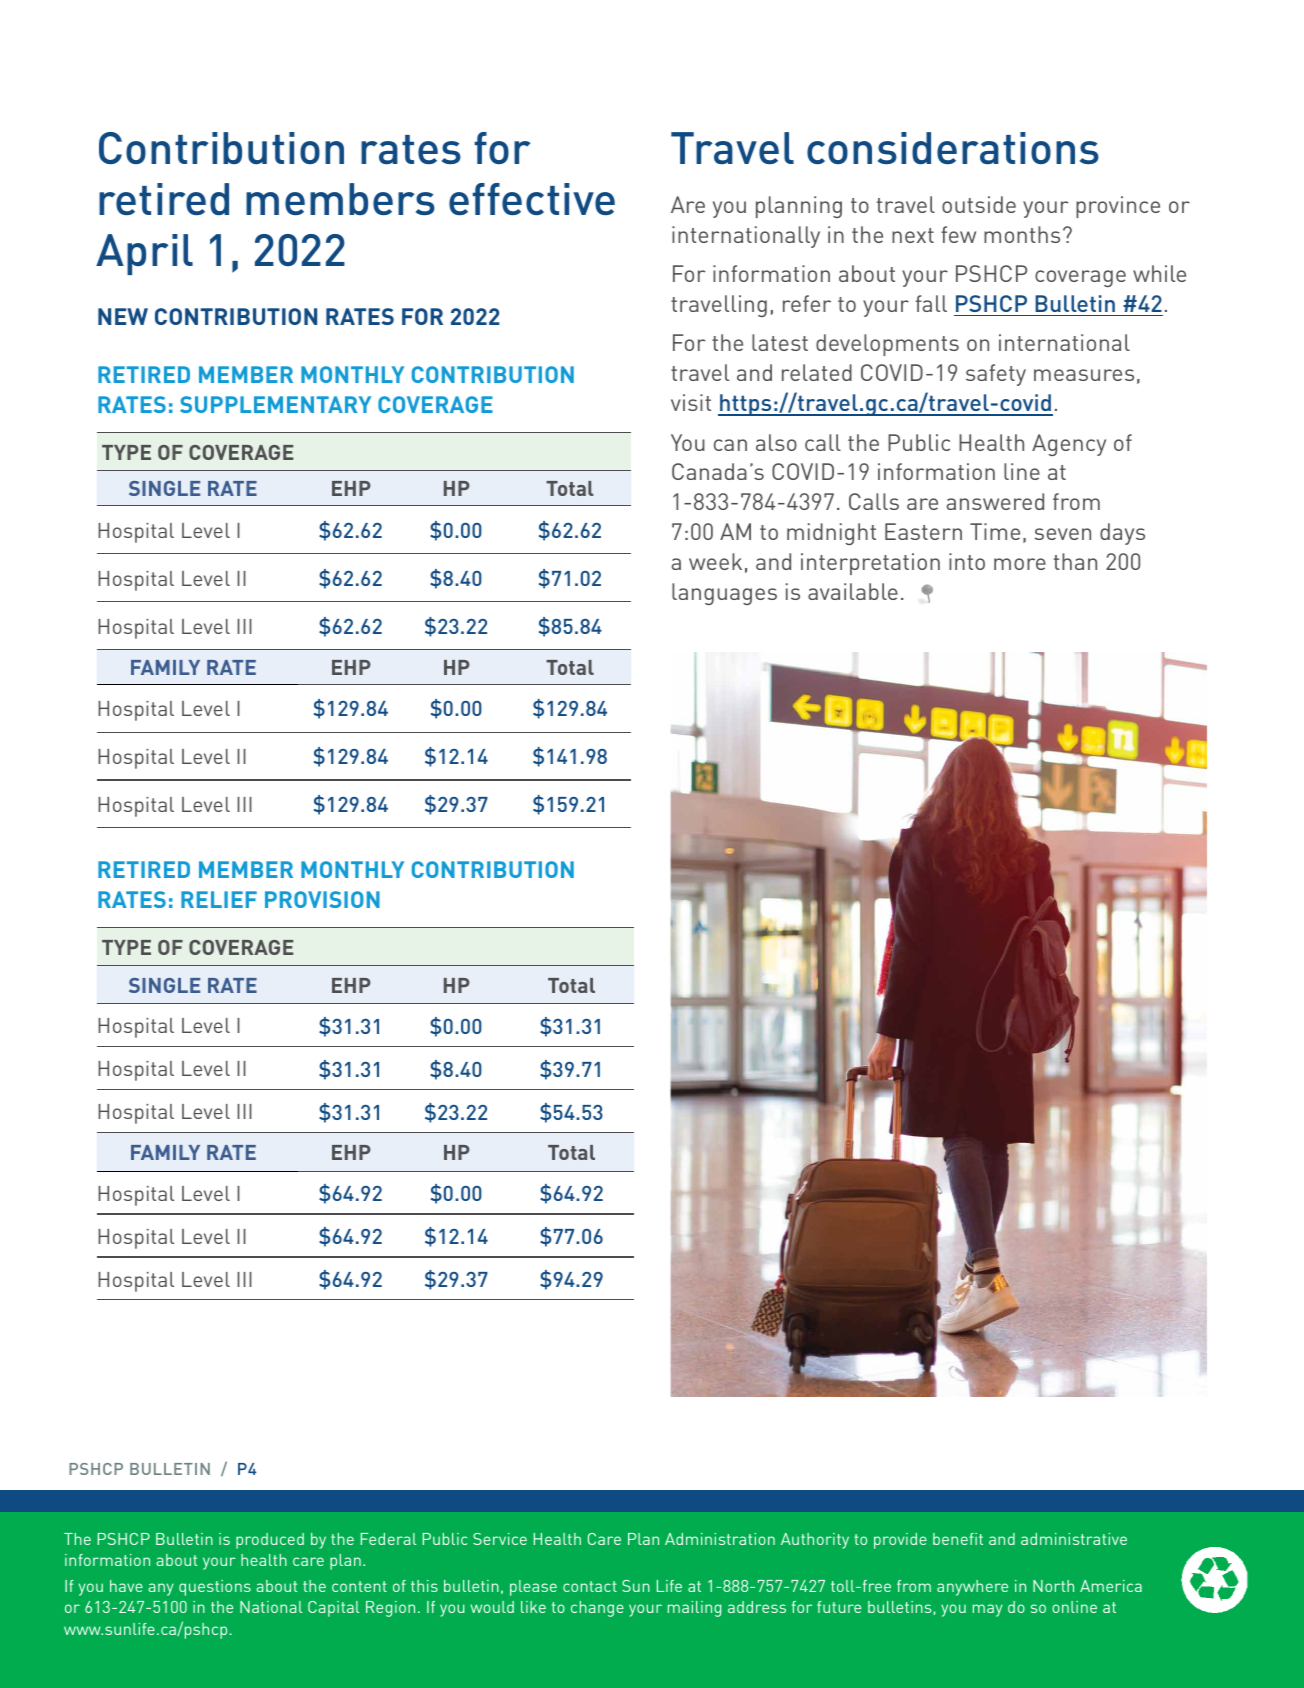  Describe the element at coordinates (270, 1541) in the page. I see `produced` at that location.
